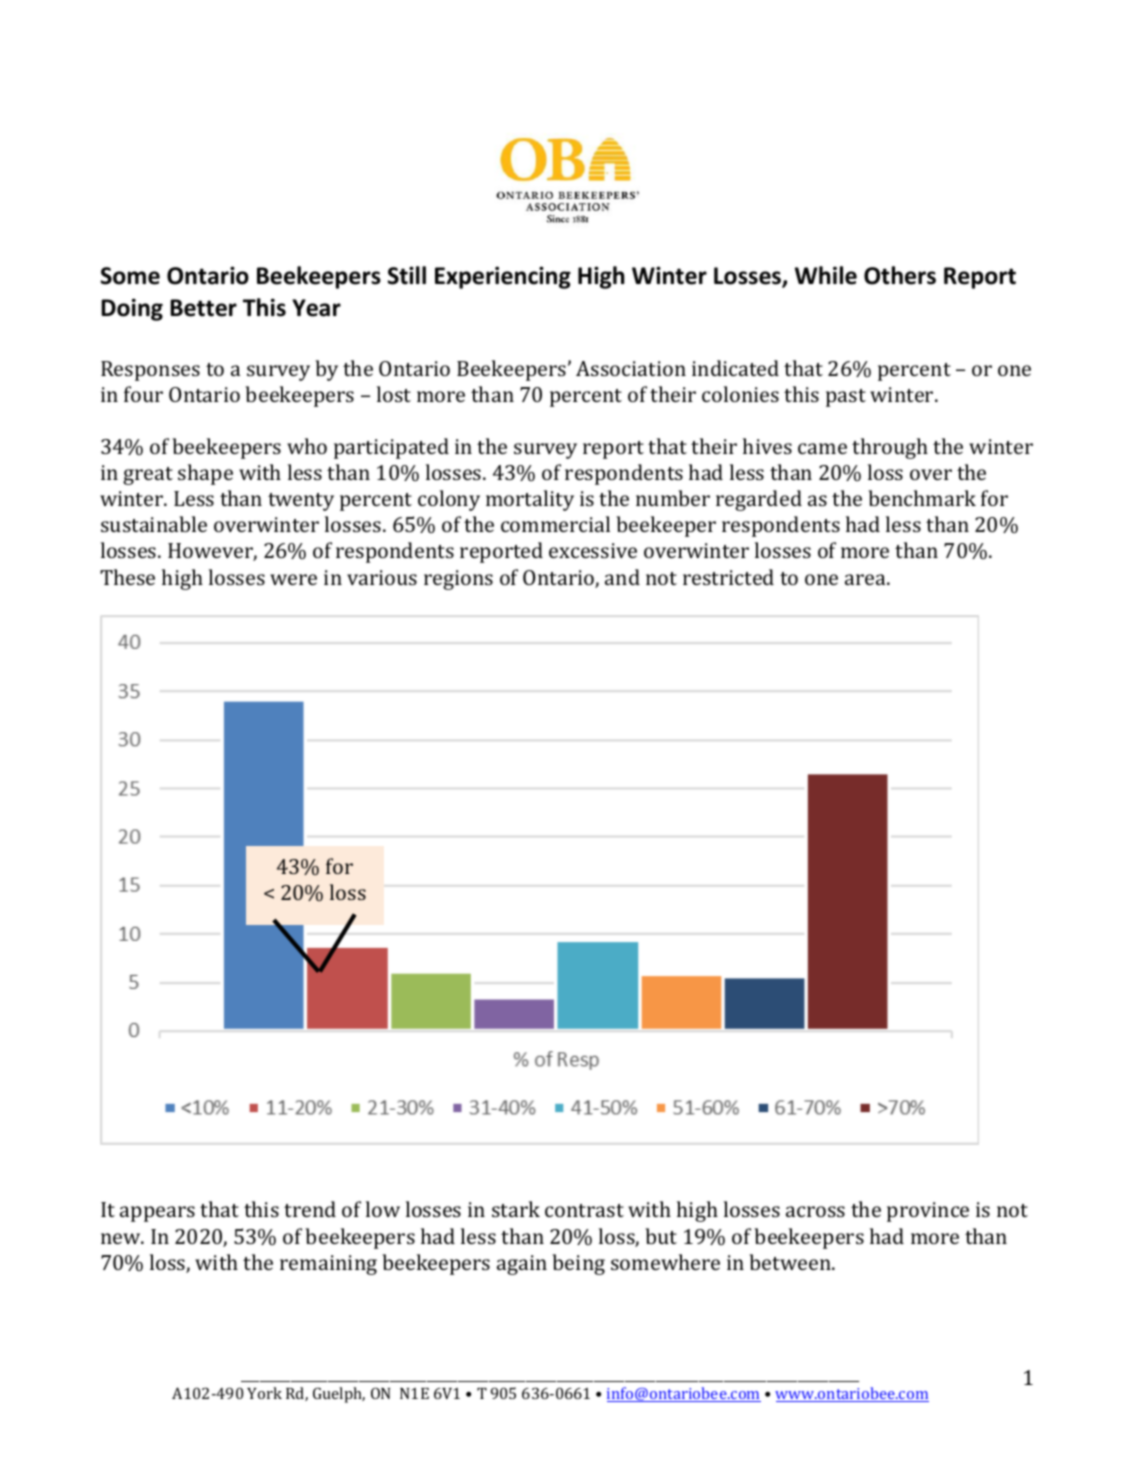  I want to click on Experiencing, so click(503, 277).
